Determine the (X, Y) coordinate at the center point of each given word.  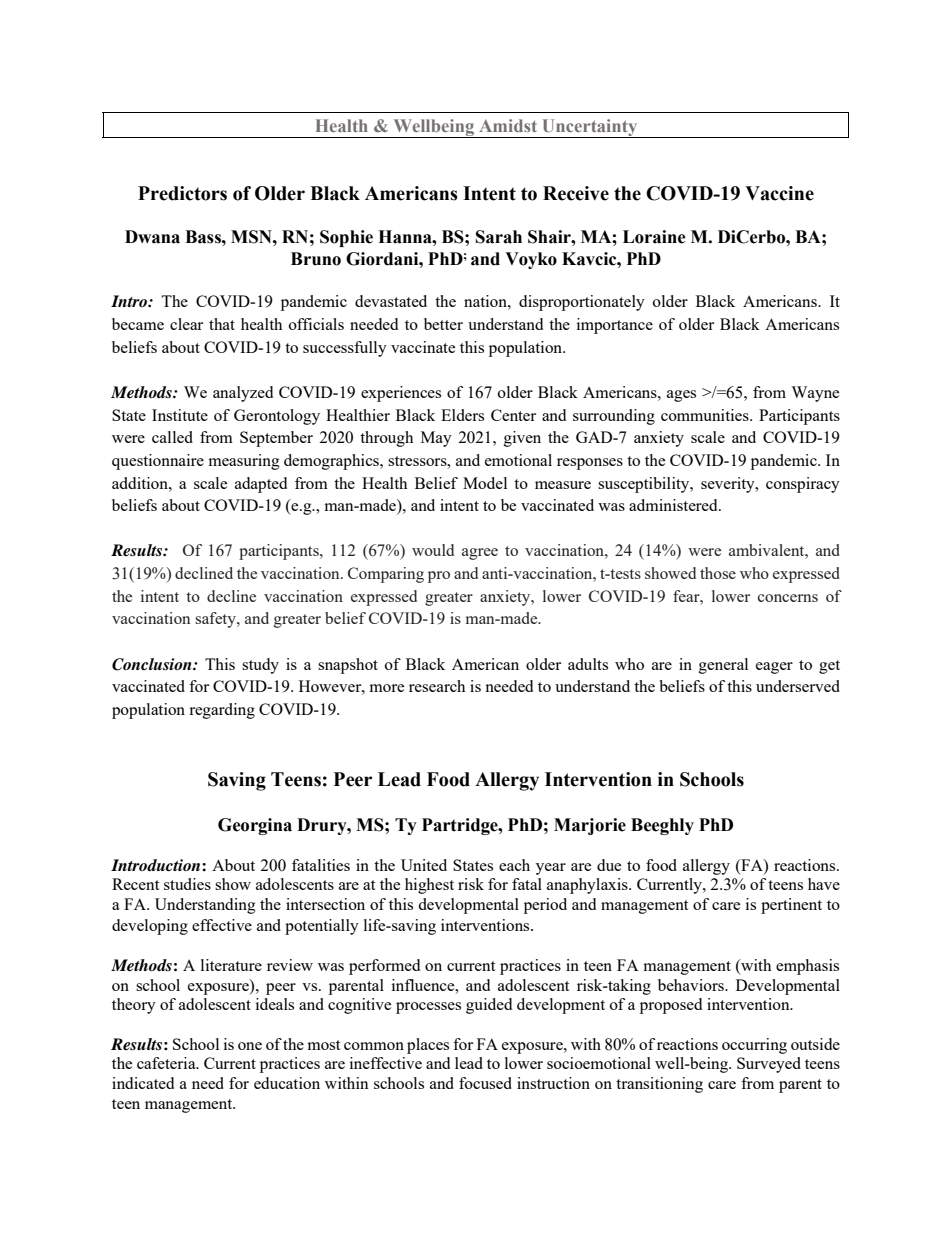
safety (216, 620)
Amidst (508, 125)
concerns (788, 598)
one (250, 1046)
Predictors (182, 193)
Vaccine (779, 193)
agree (480, 554)
